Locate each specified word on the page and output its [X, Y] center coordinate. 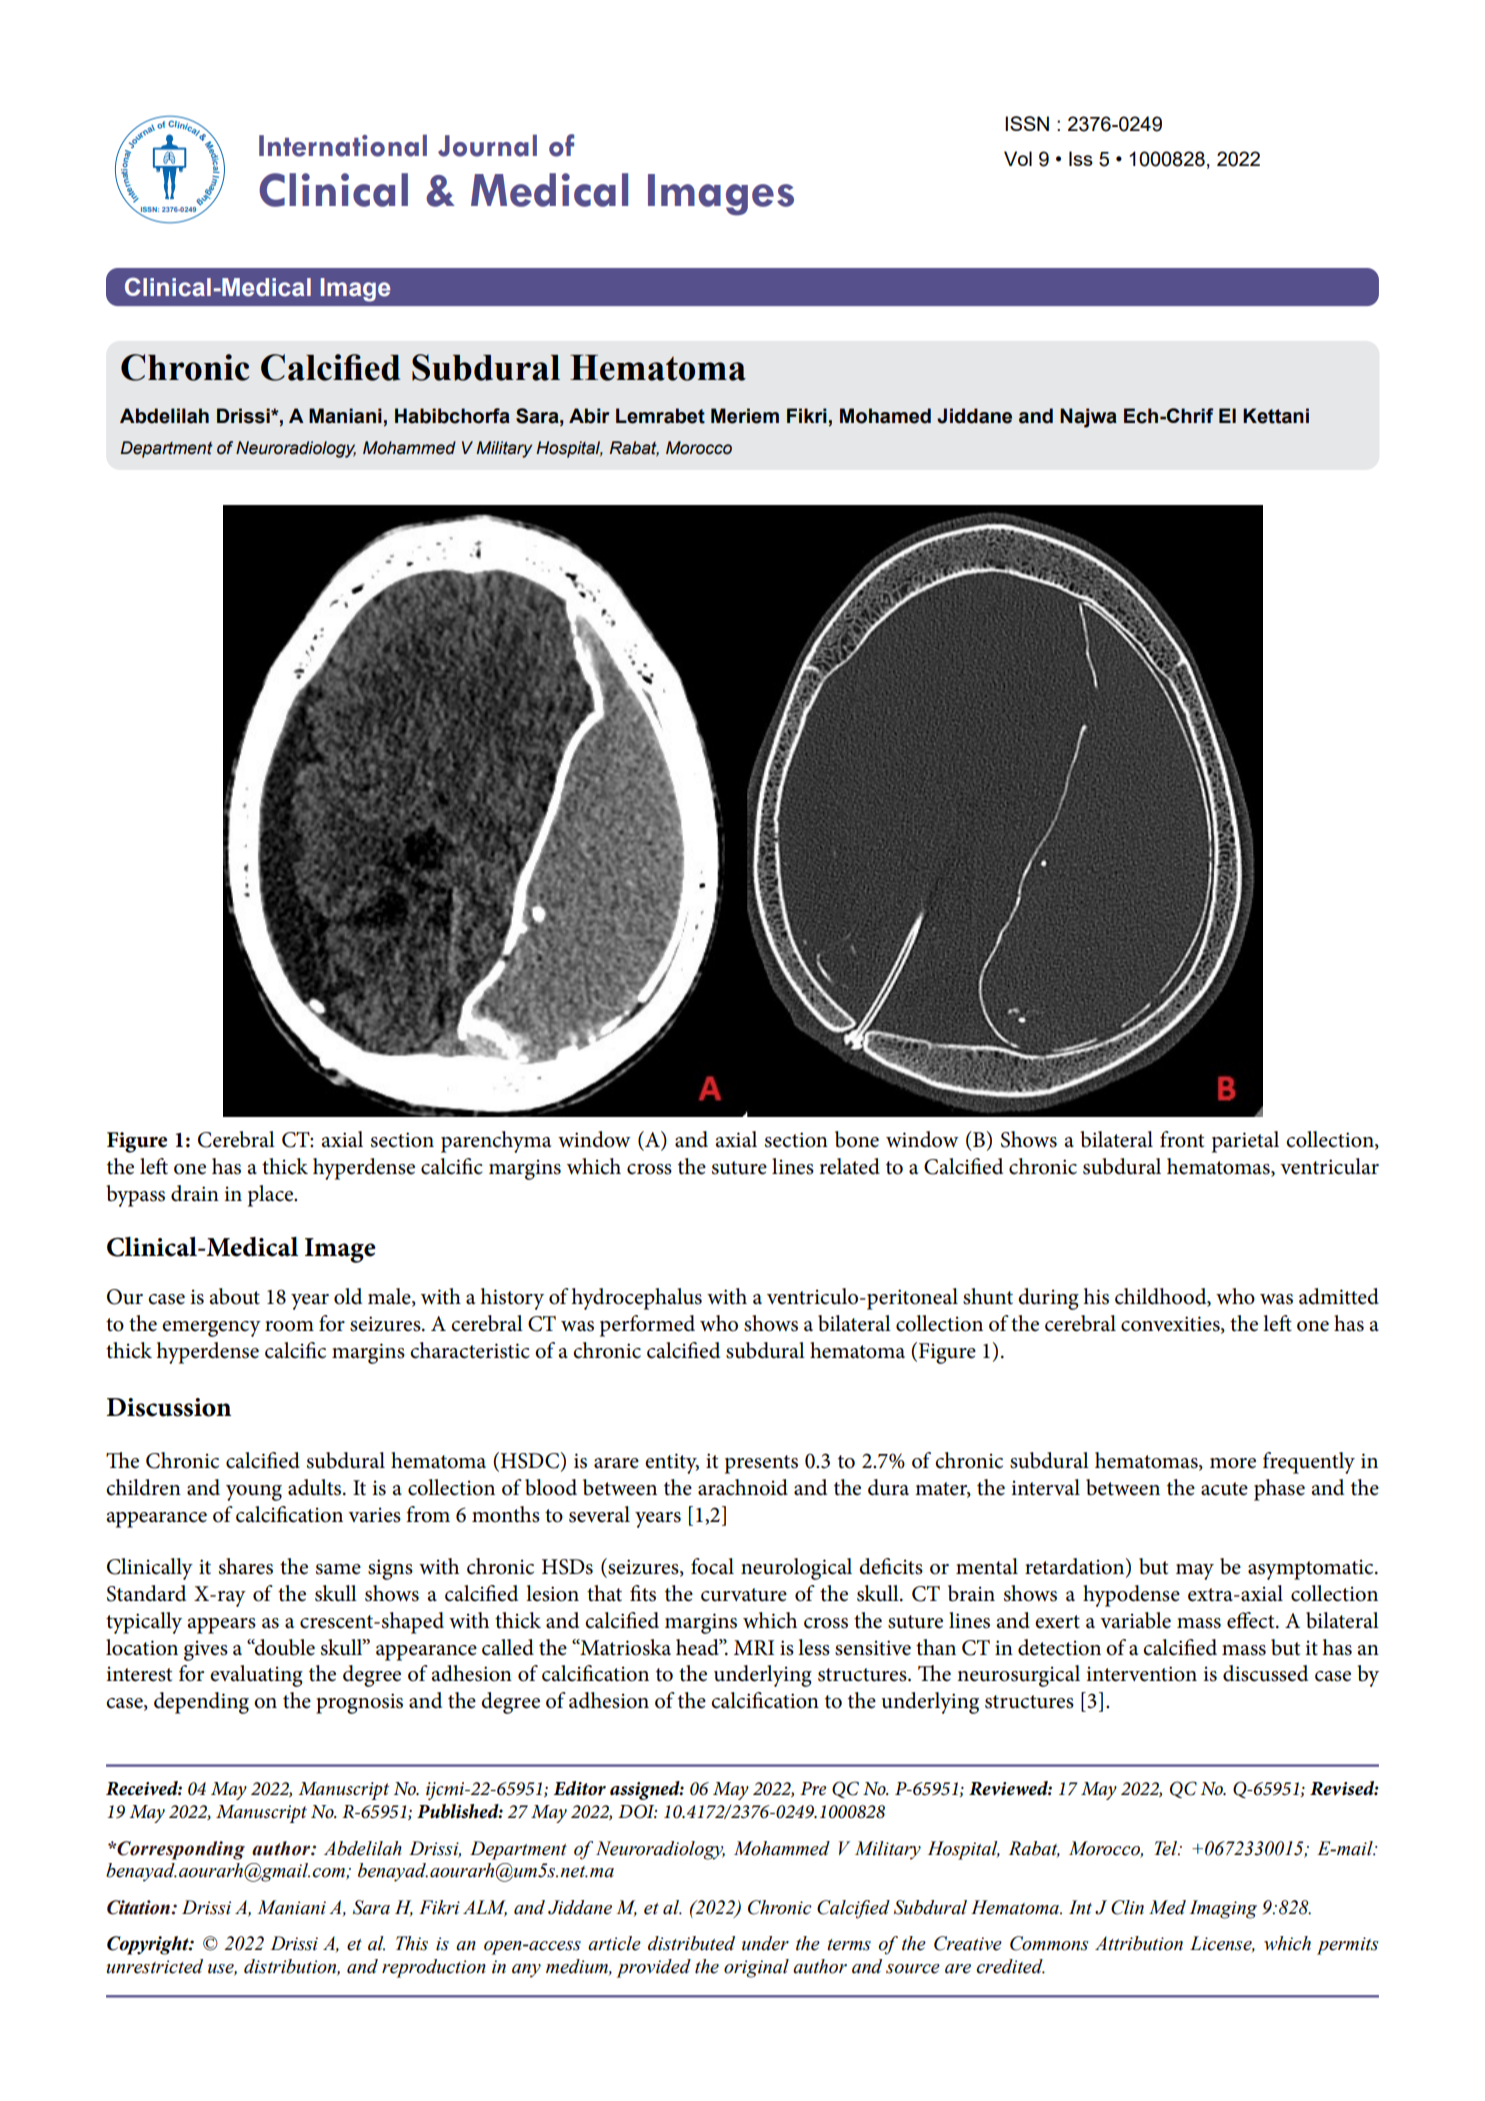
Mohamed [885, 416]
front [1182, 1139]
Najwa [1088, 418]
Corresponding [180, 1850]
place [272, 1196]
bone [857, 1139]
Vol [1018, 158]
